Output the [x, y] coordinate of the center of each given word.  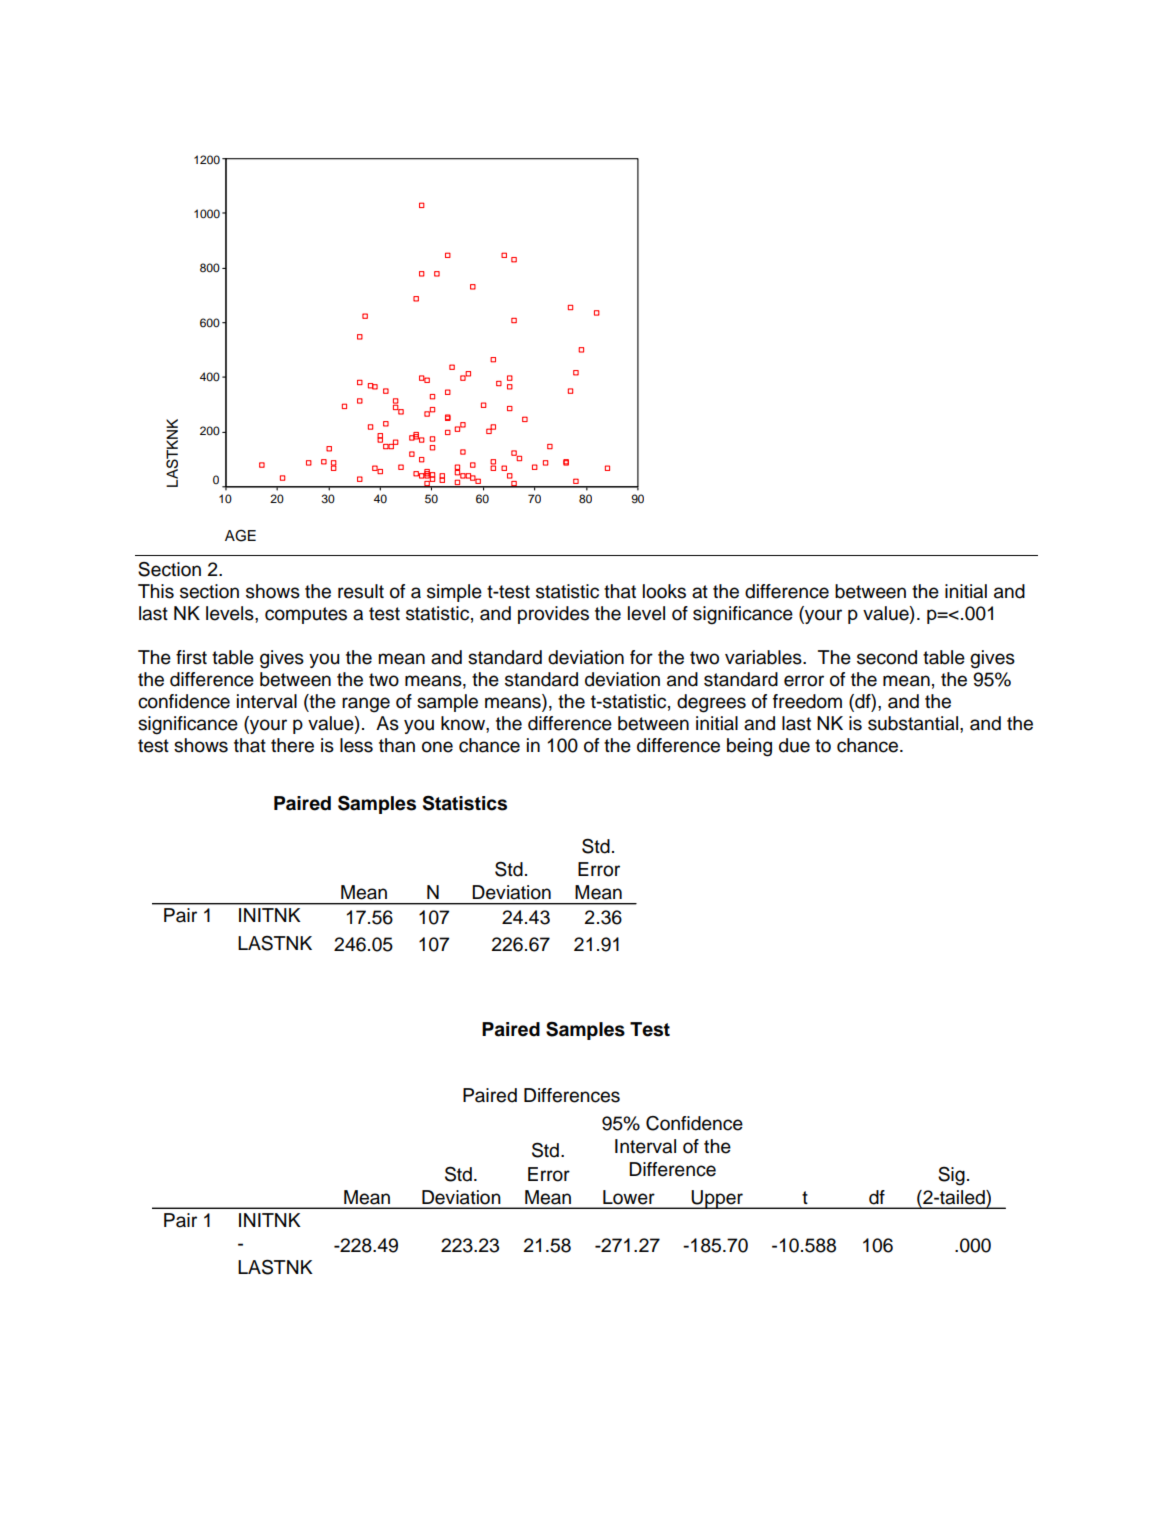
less [356, 745]
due [794, 745]
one [437, 747]
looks [664, 591]
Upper [717, 1199]
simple [454, 593]
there [292, 745]
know [464, 723]
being [749, 747]
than [397, 745]
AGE [240, 535]
